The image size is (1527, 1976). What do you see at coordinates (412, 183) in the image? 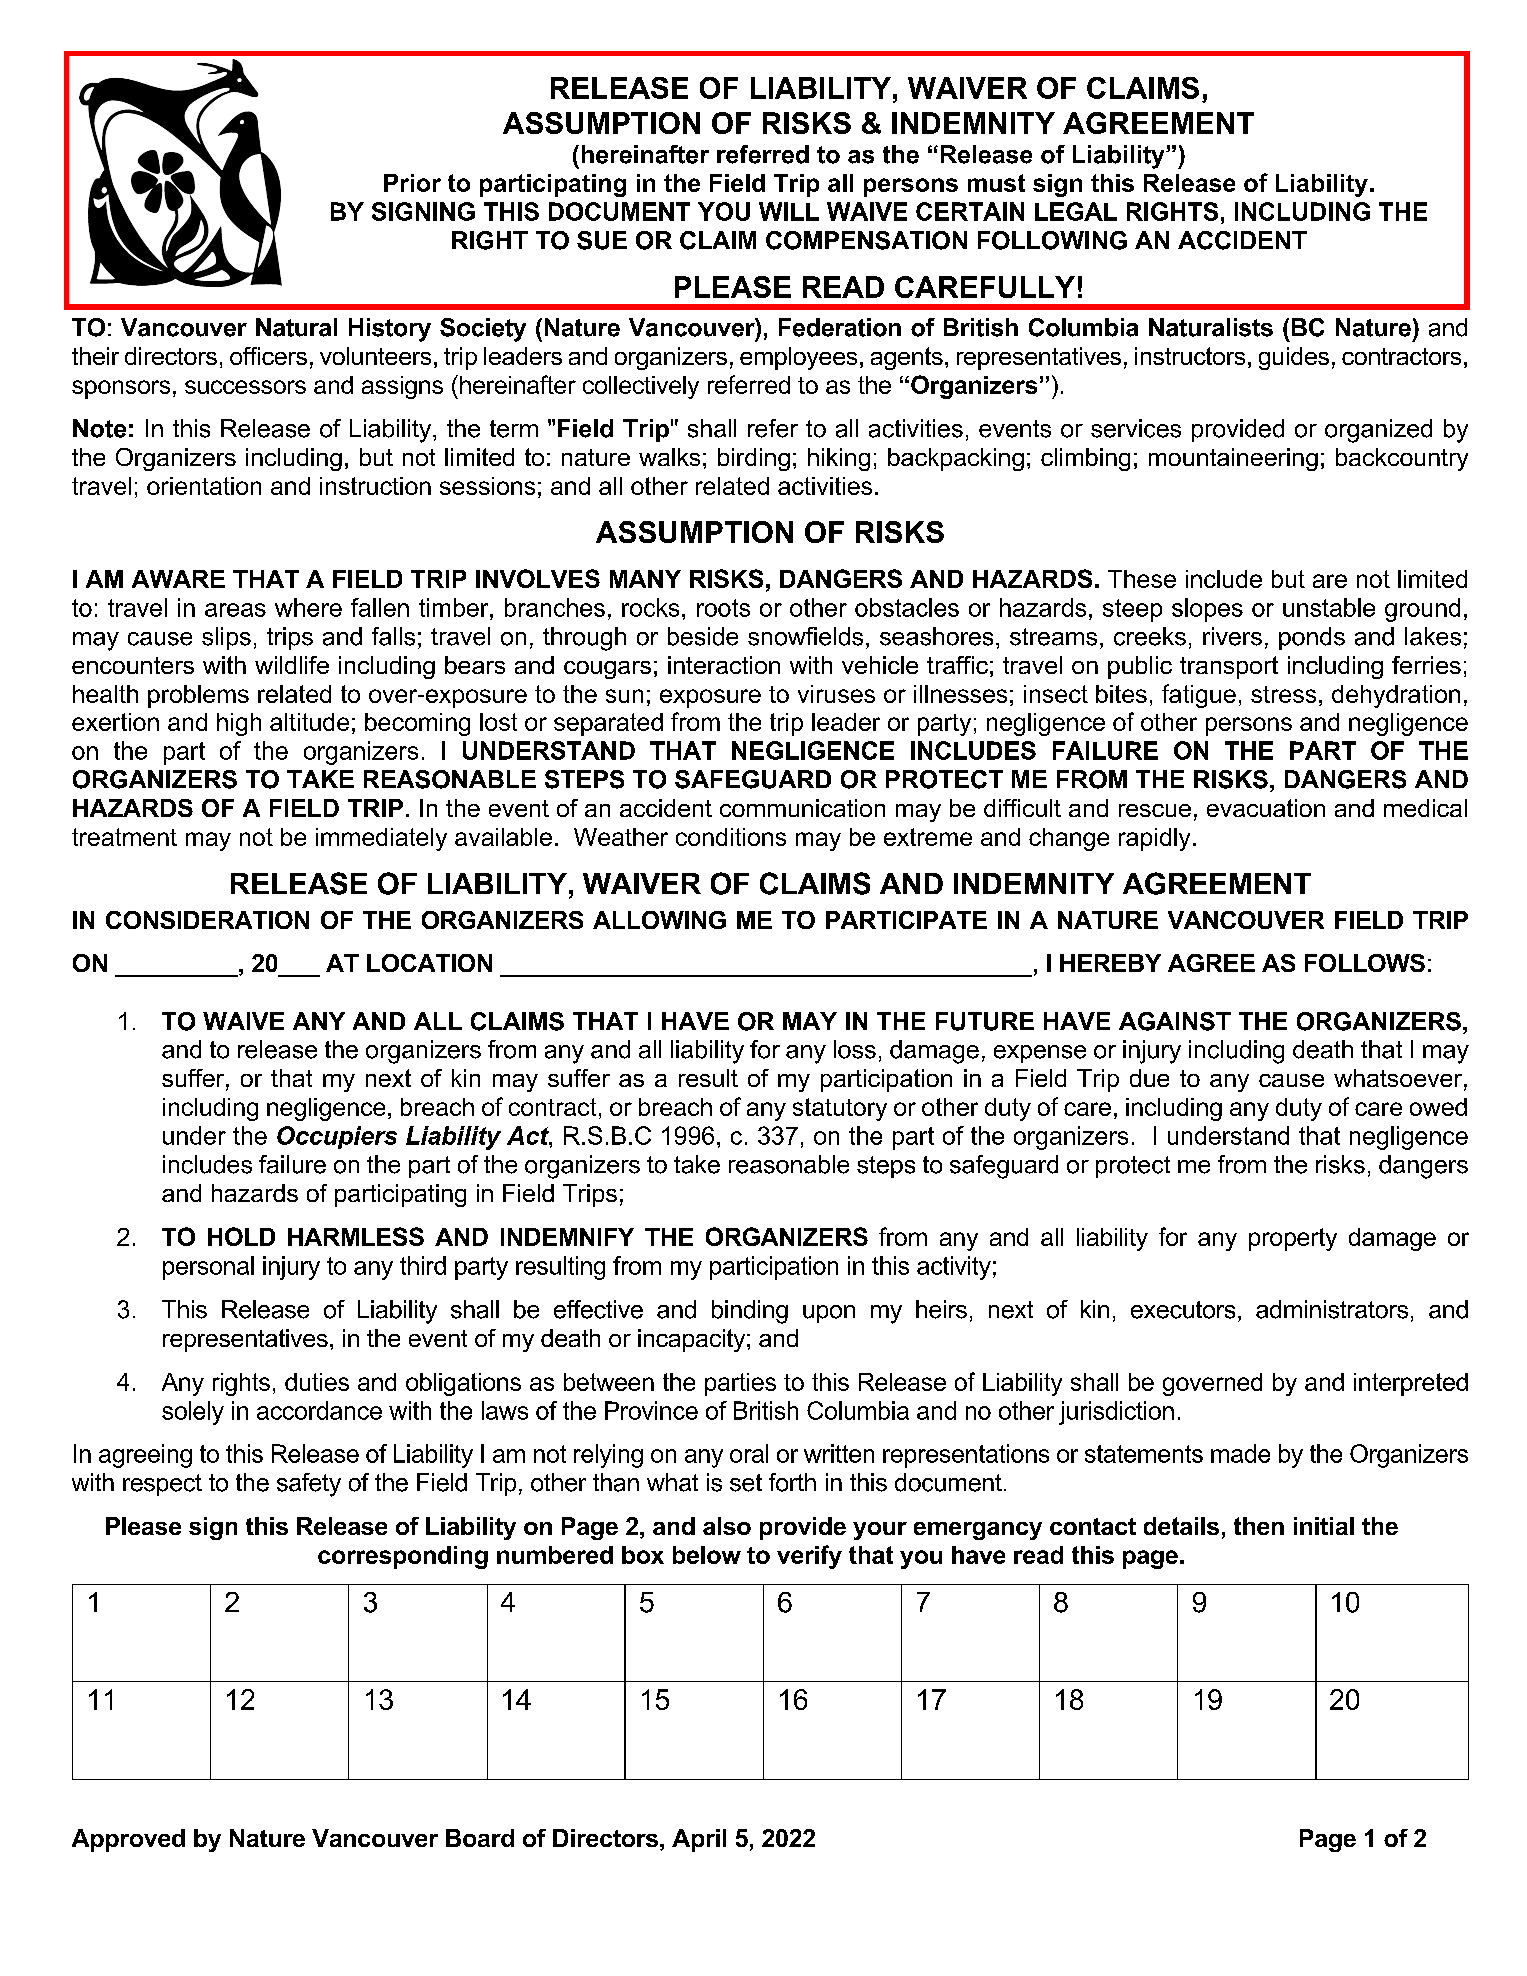
I see `Prior` at bounding box center [412, 183].
